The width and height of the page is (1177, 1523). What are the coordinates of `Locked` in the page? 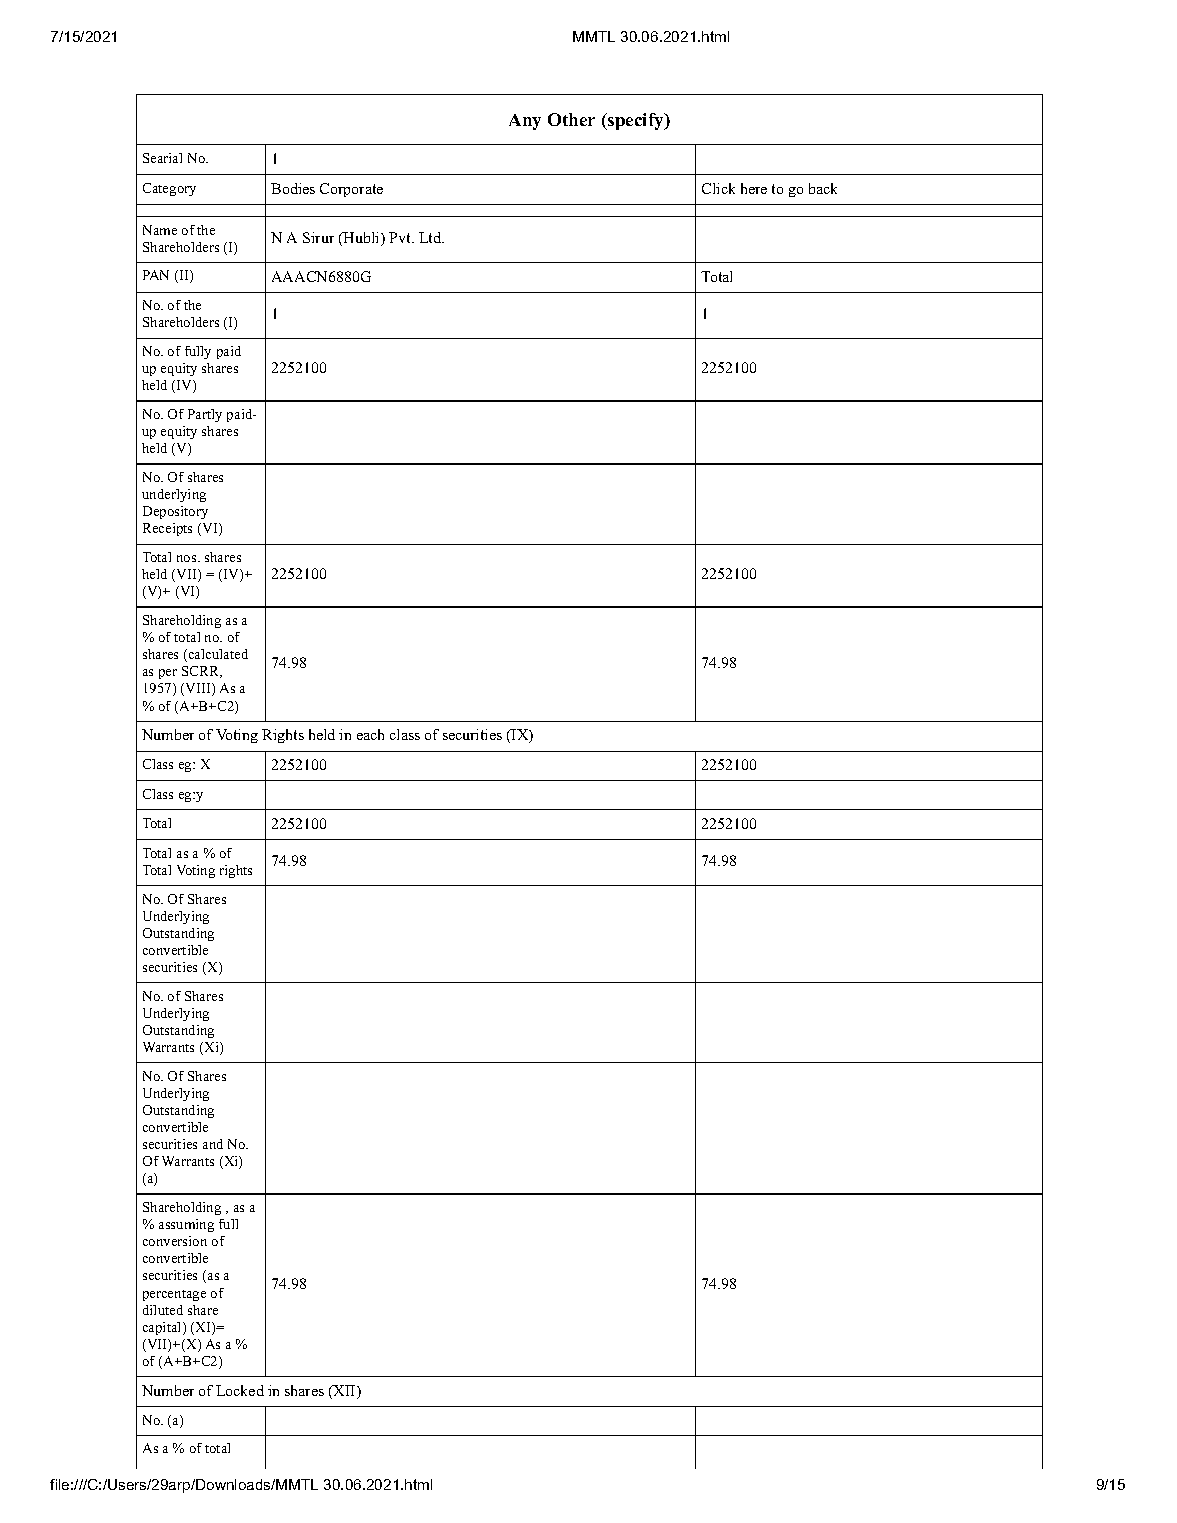 It's located at (240, 1390).
